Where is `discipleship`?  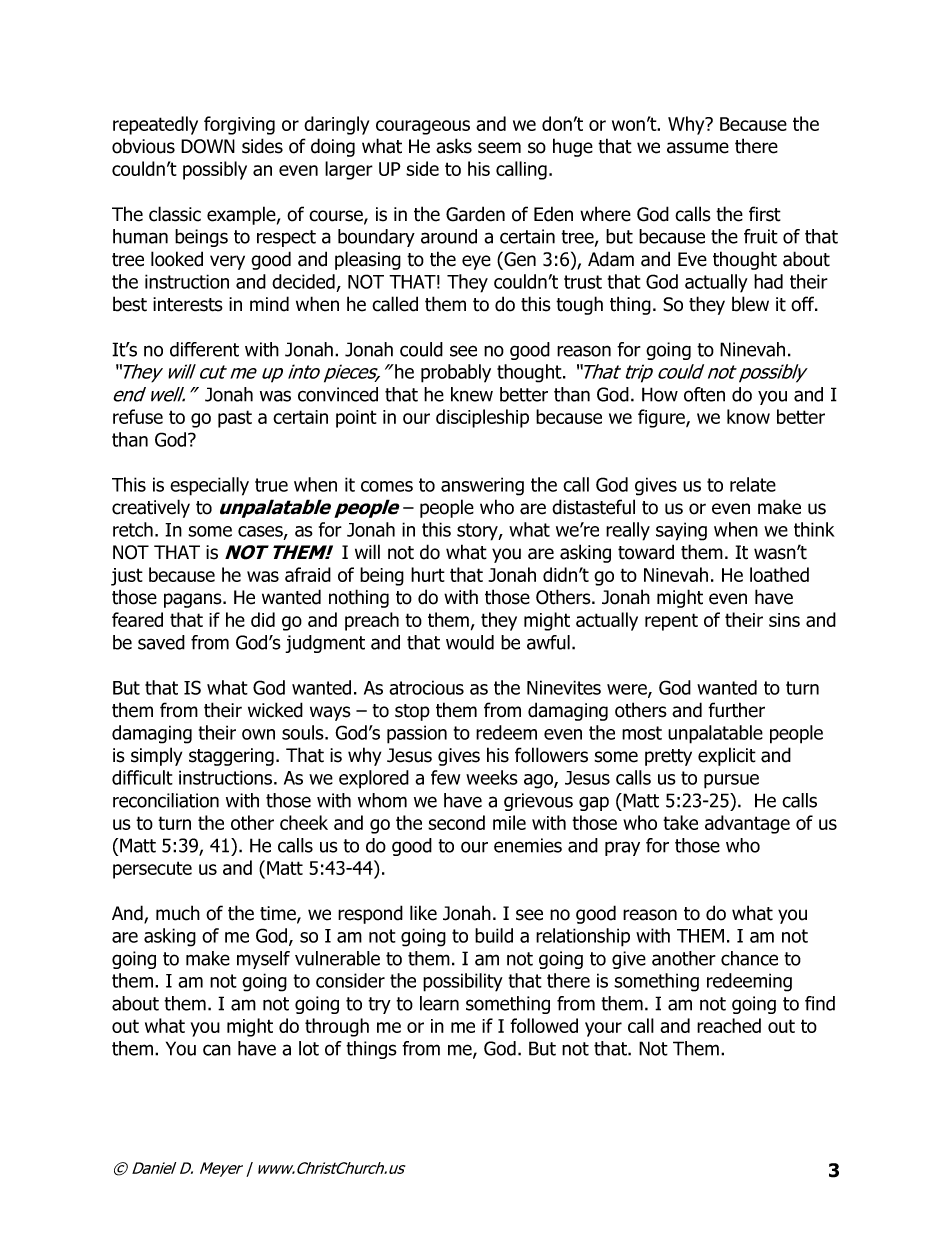
discipleship is located at coordinates (482, 418).
